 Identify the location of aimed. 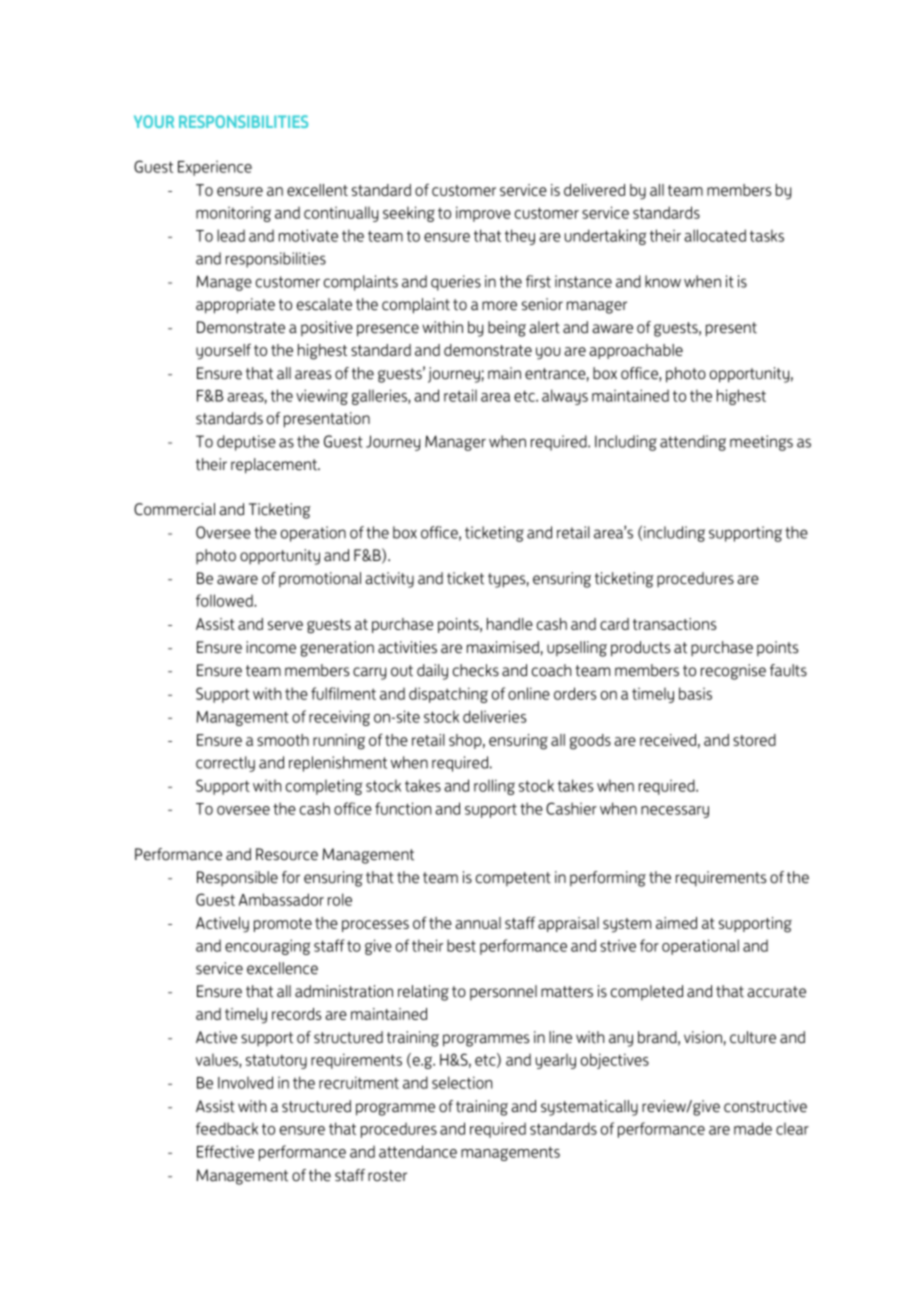
(676, 923).
